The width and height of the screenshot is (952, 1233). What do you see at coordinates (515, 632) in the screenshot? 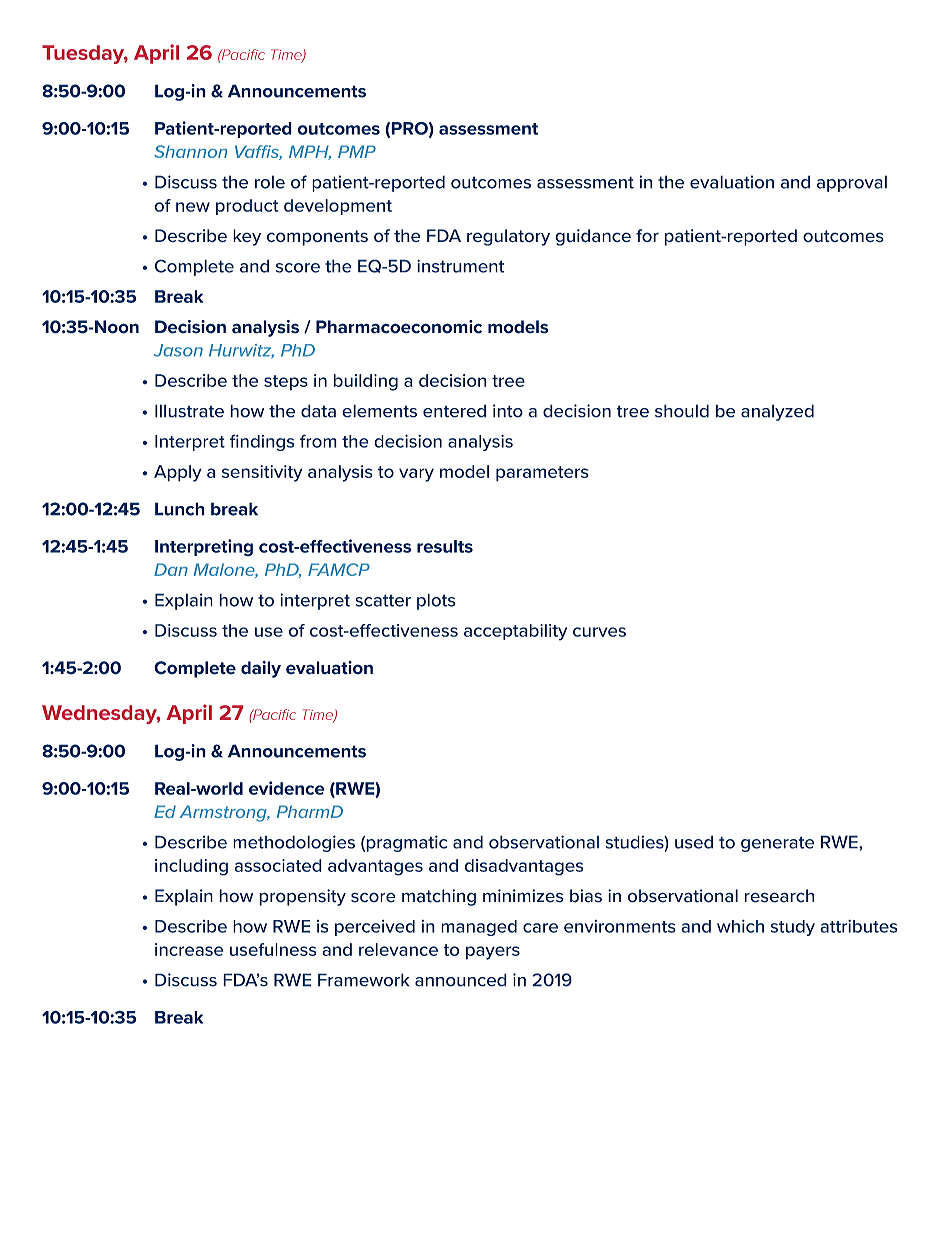
I see `acceptability` at bounding box center [515, 632].
